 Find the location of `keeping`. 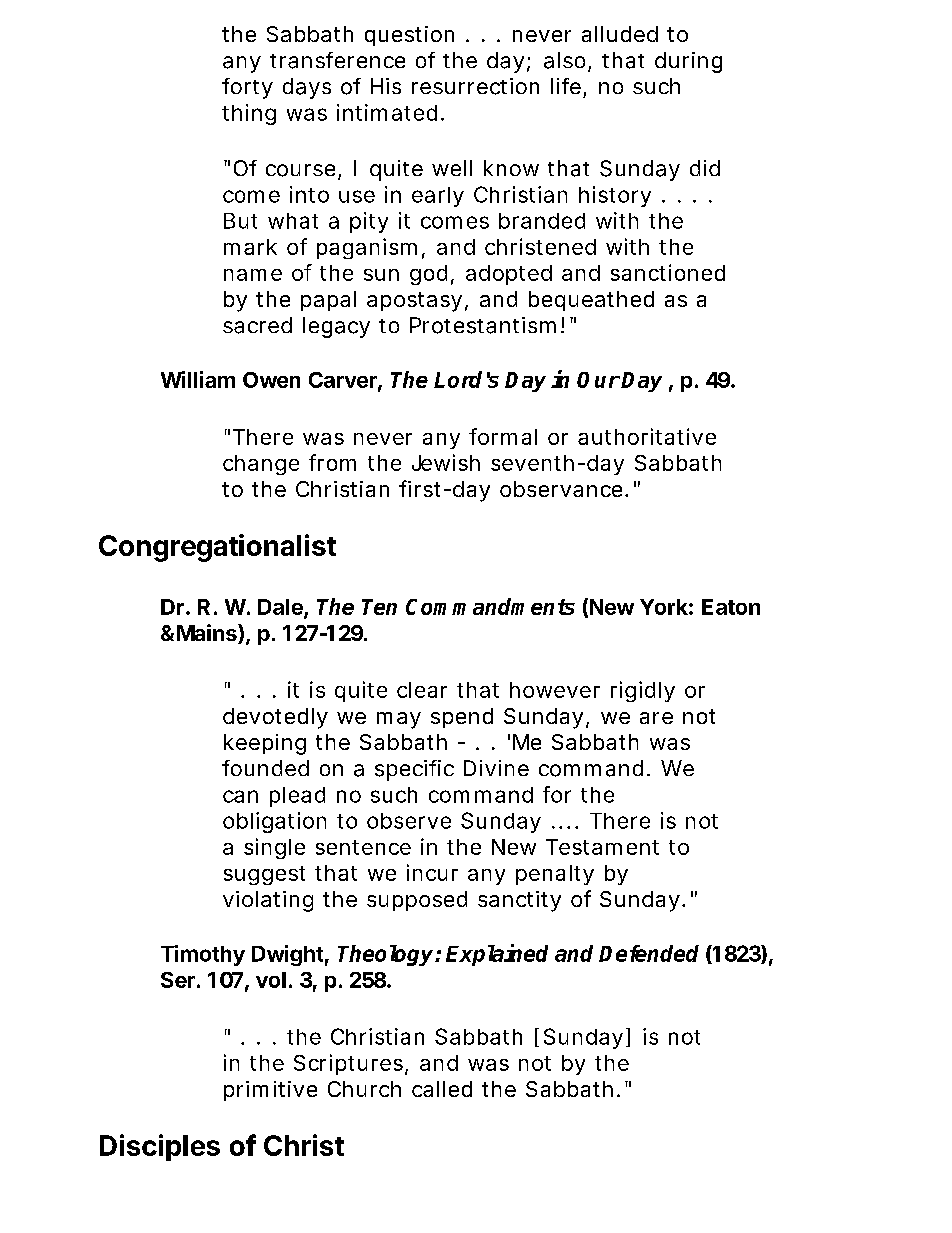

keeping is located at coordinates (265, 744).
